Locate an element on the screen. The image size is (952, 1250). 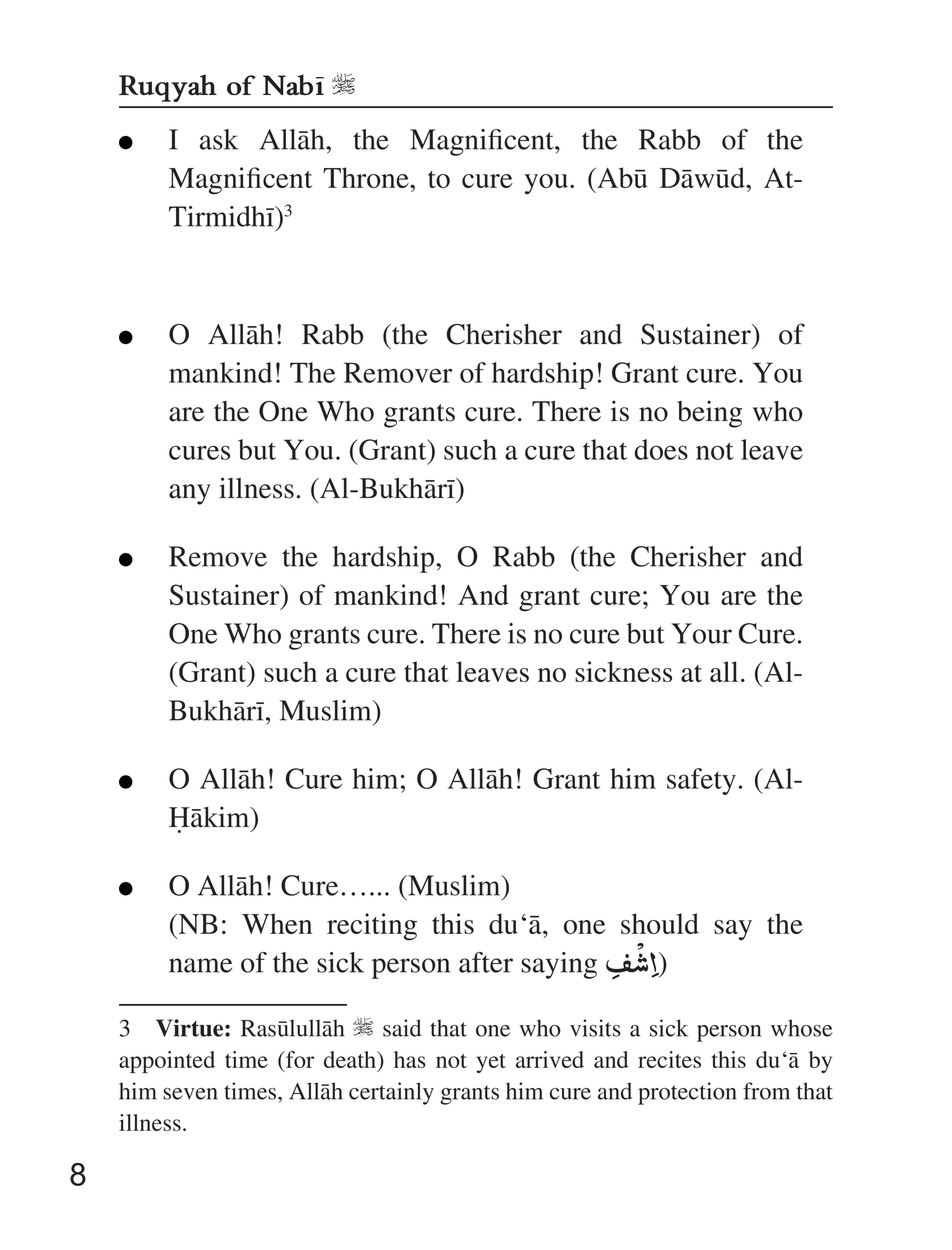
saying is located at coordinates (559, 965).
